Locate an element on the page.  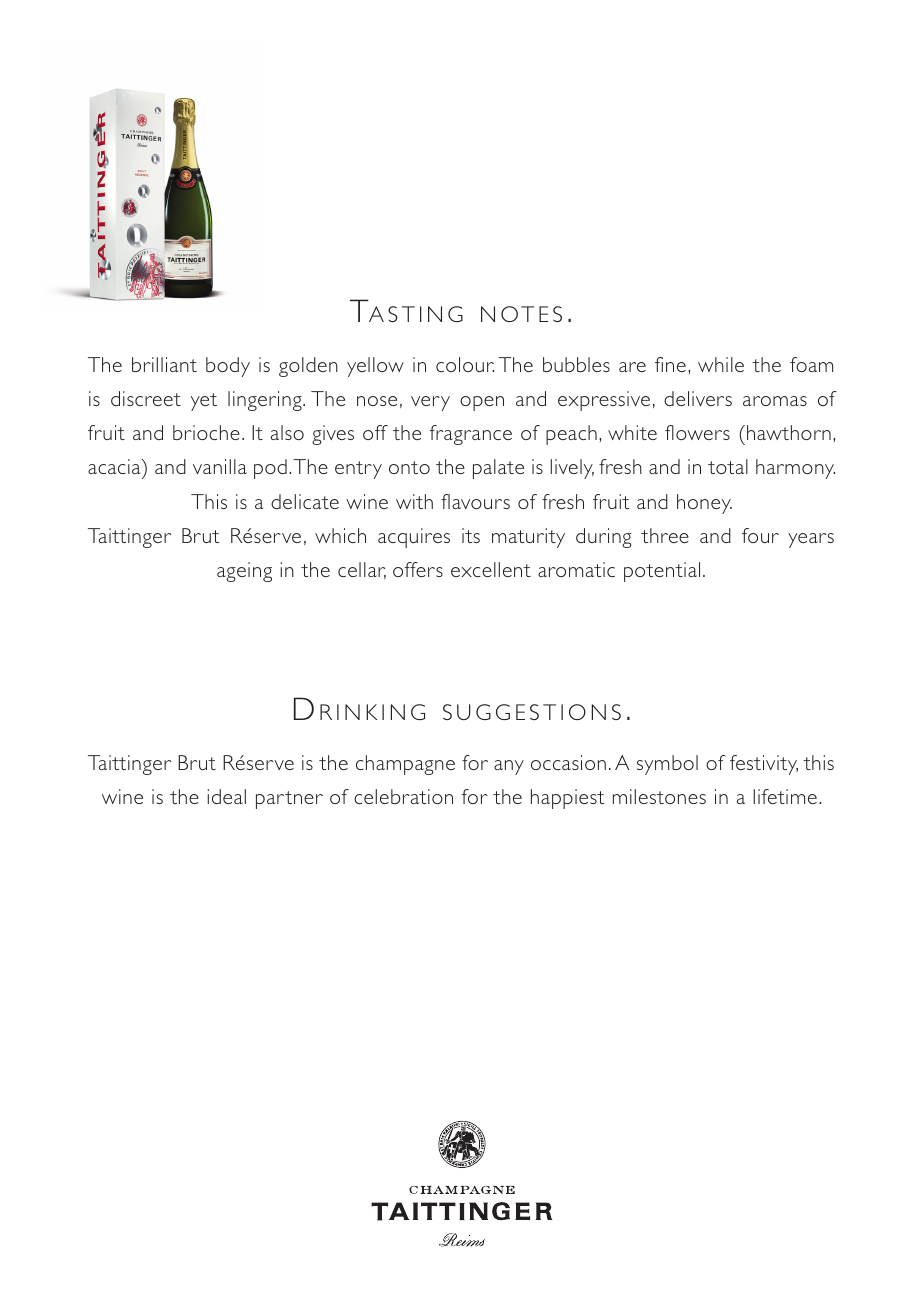
champagne is located at coordinates (405, 765).
